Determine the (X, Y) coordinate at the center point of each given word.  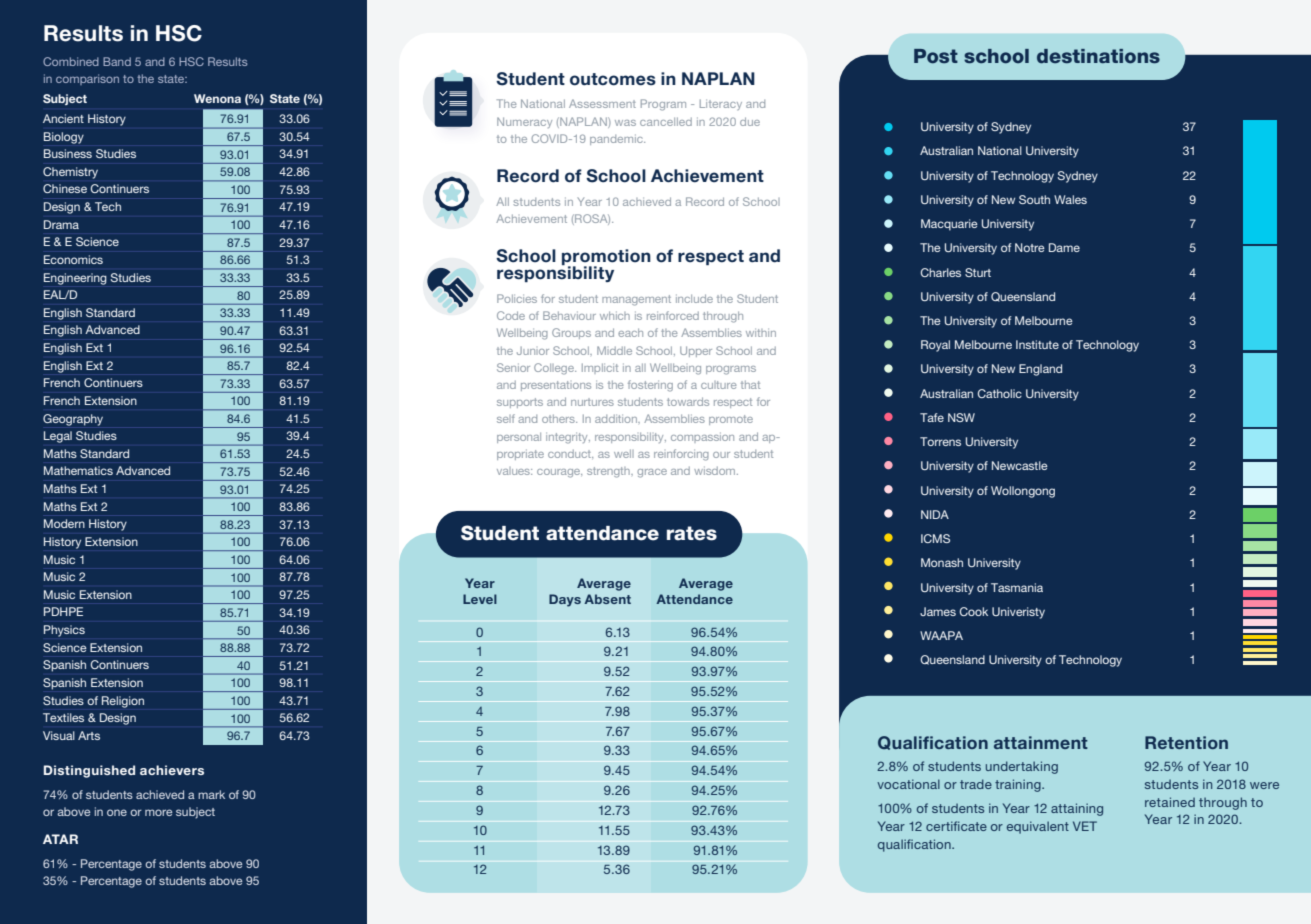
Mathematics (78, 470)
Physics (64, 631)
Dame (1064, 247)
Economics (73, 259)
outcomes (613, 79)
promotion (606, 258)
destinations (1098, 56)
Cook (973, 611)
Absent (607, 599)
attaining (1077, 809)
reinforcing (681, 455)
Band (117, 61)
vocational (908, 784)
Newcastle (1020, 465)
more (158, 812)
